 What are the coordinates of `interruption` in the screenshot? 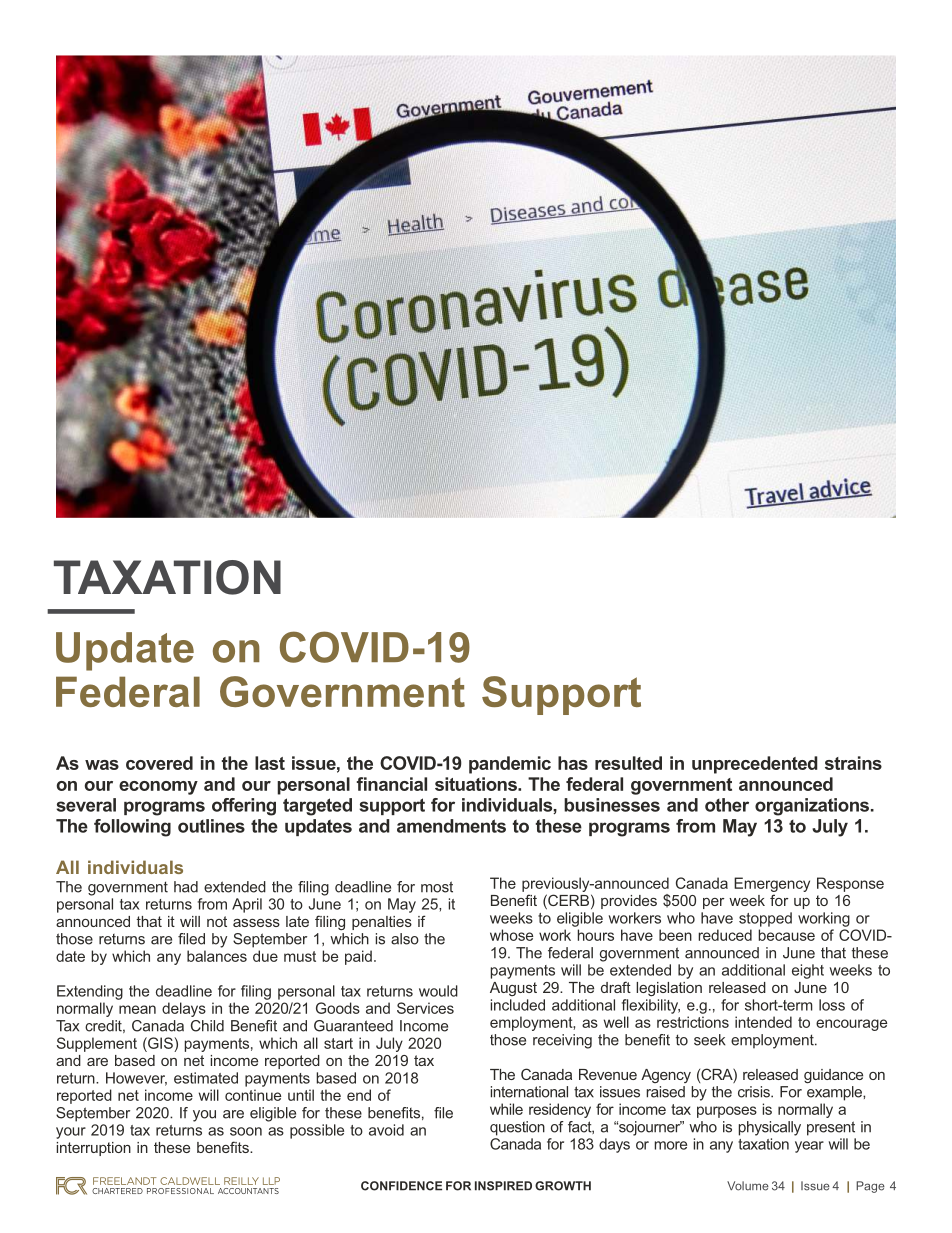 It's located at (94, 1149).
